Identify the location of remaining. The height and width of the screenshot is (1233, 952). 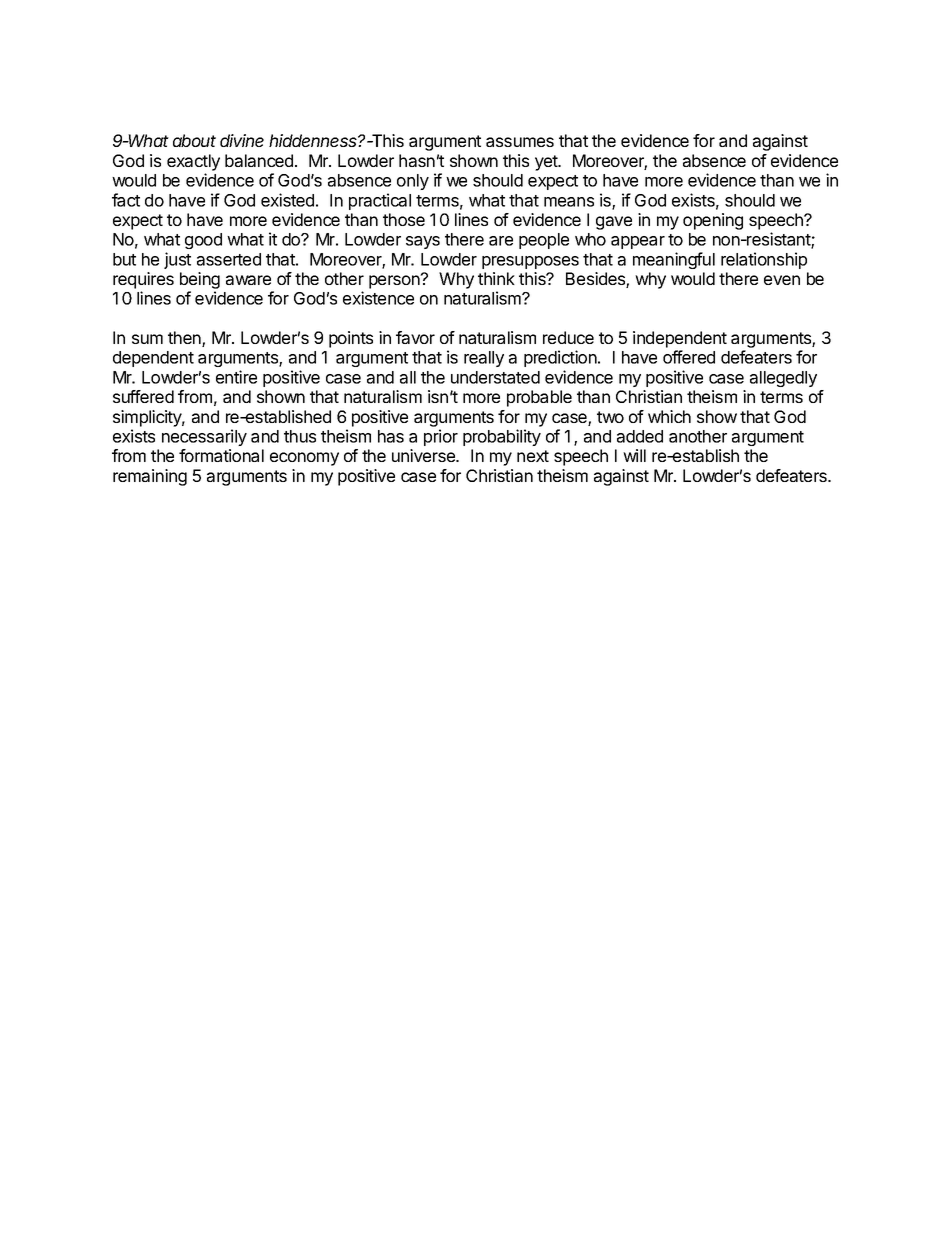
(150, 477).
